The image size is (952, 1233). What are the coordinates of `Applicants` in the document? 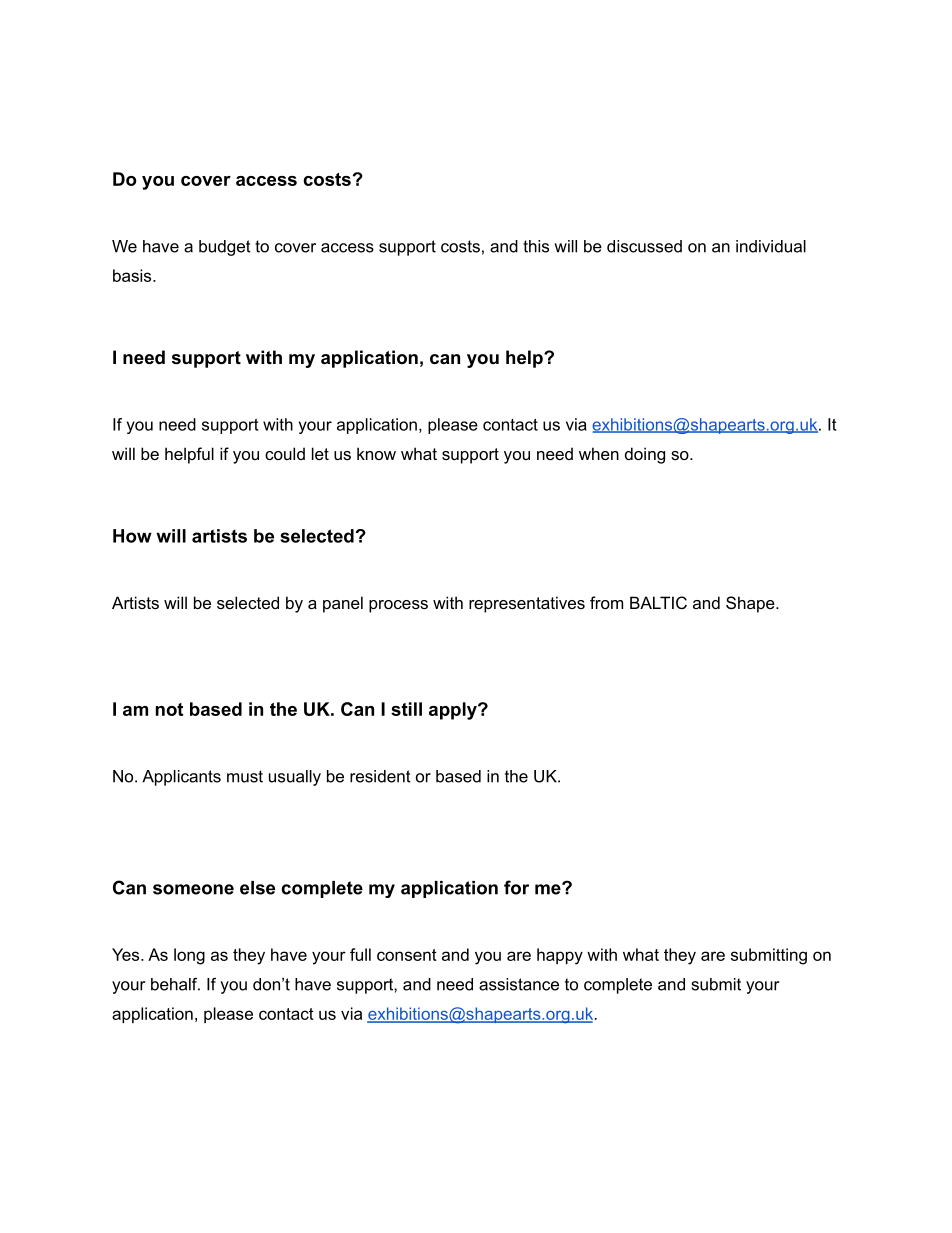 It's located at (181, 778).
